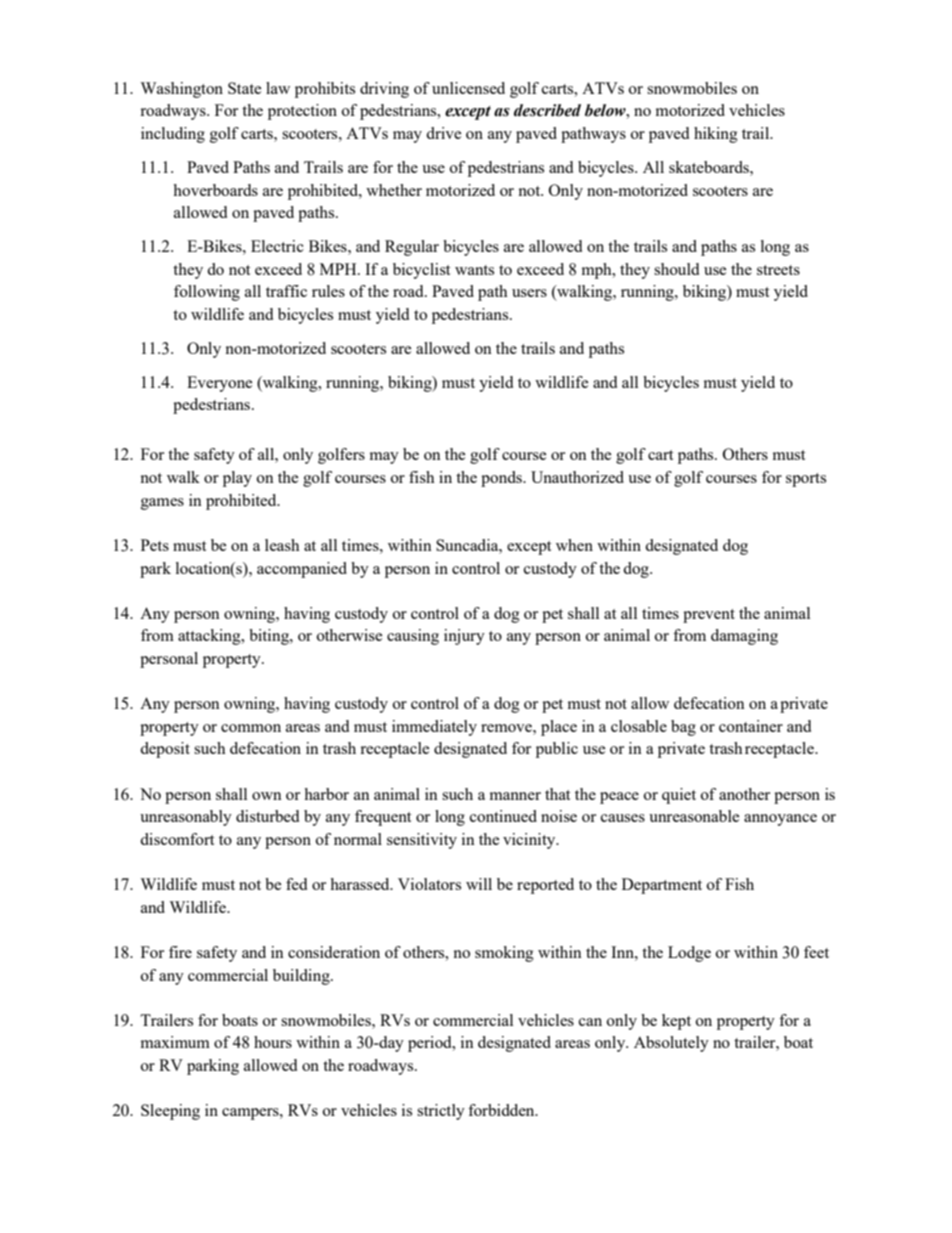  Describe the element at coordinates (502, 479) in the screenshot. I see `ponds` at that location.
